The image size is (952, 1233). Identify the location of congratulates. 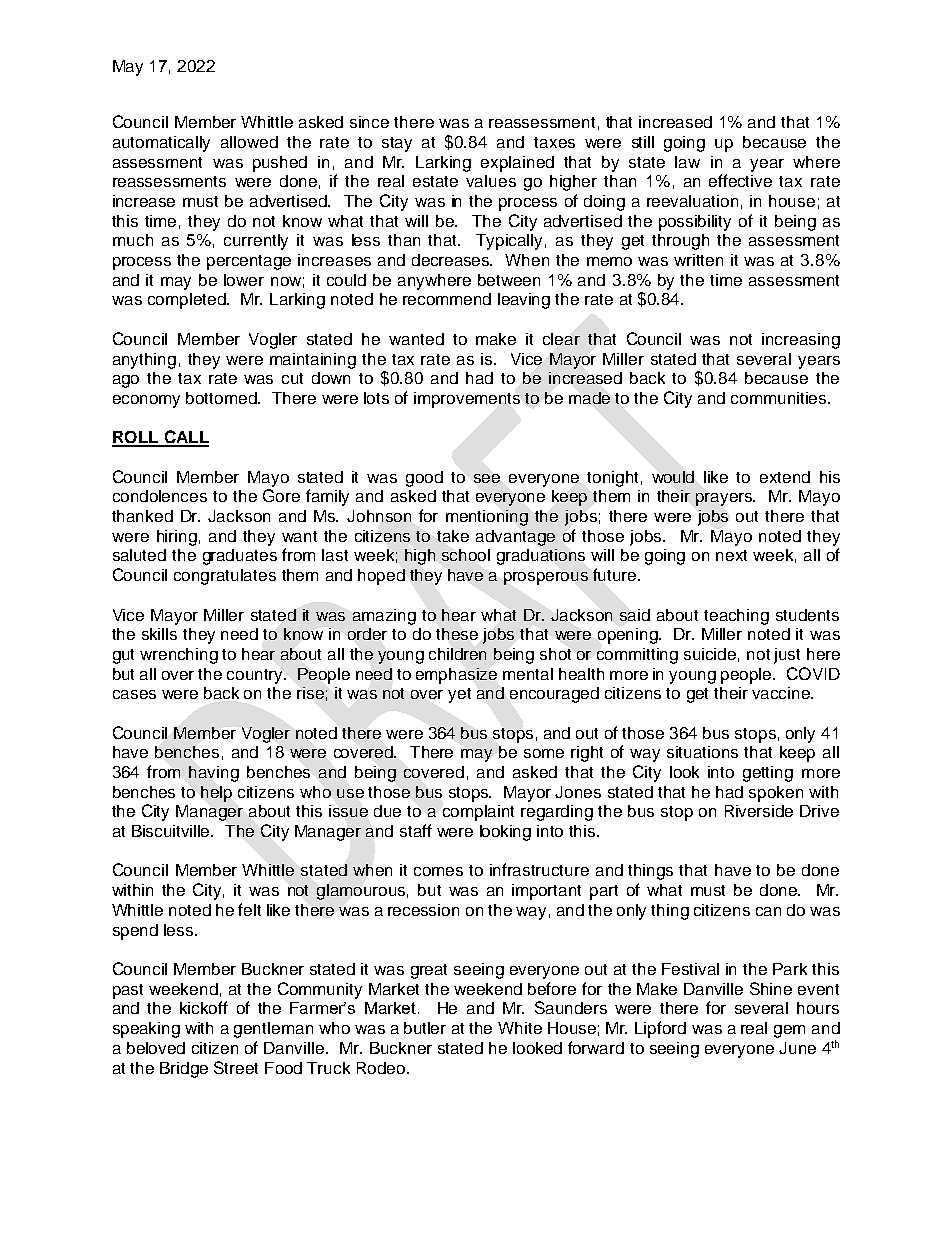
(225, 577).
